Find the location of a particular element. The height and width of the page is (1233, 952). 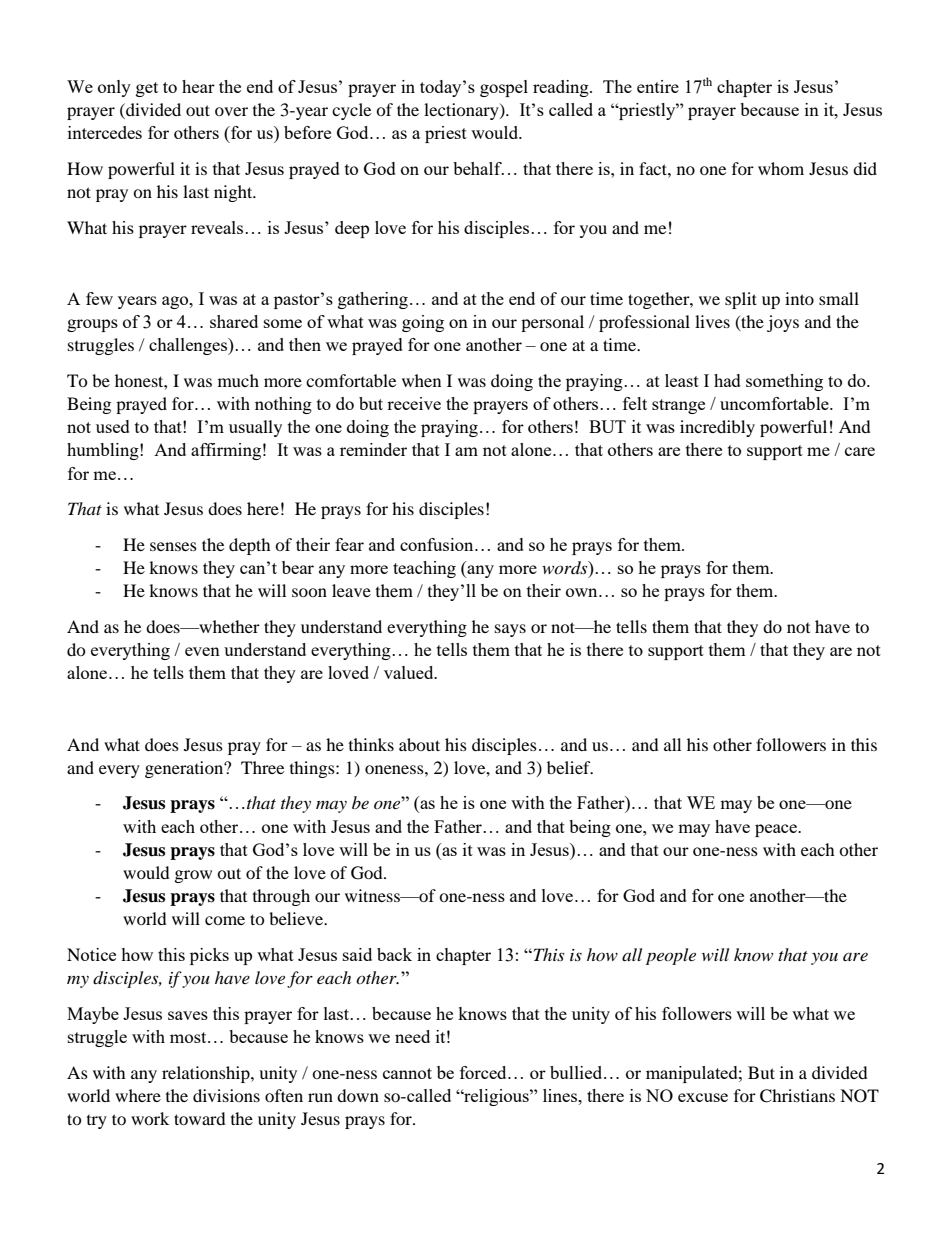

whom is located at coordinates (781, 168).
